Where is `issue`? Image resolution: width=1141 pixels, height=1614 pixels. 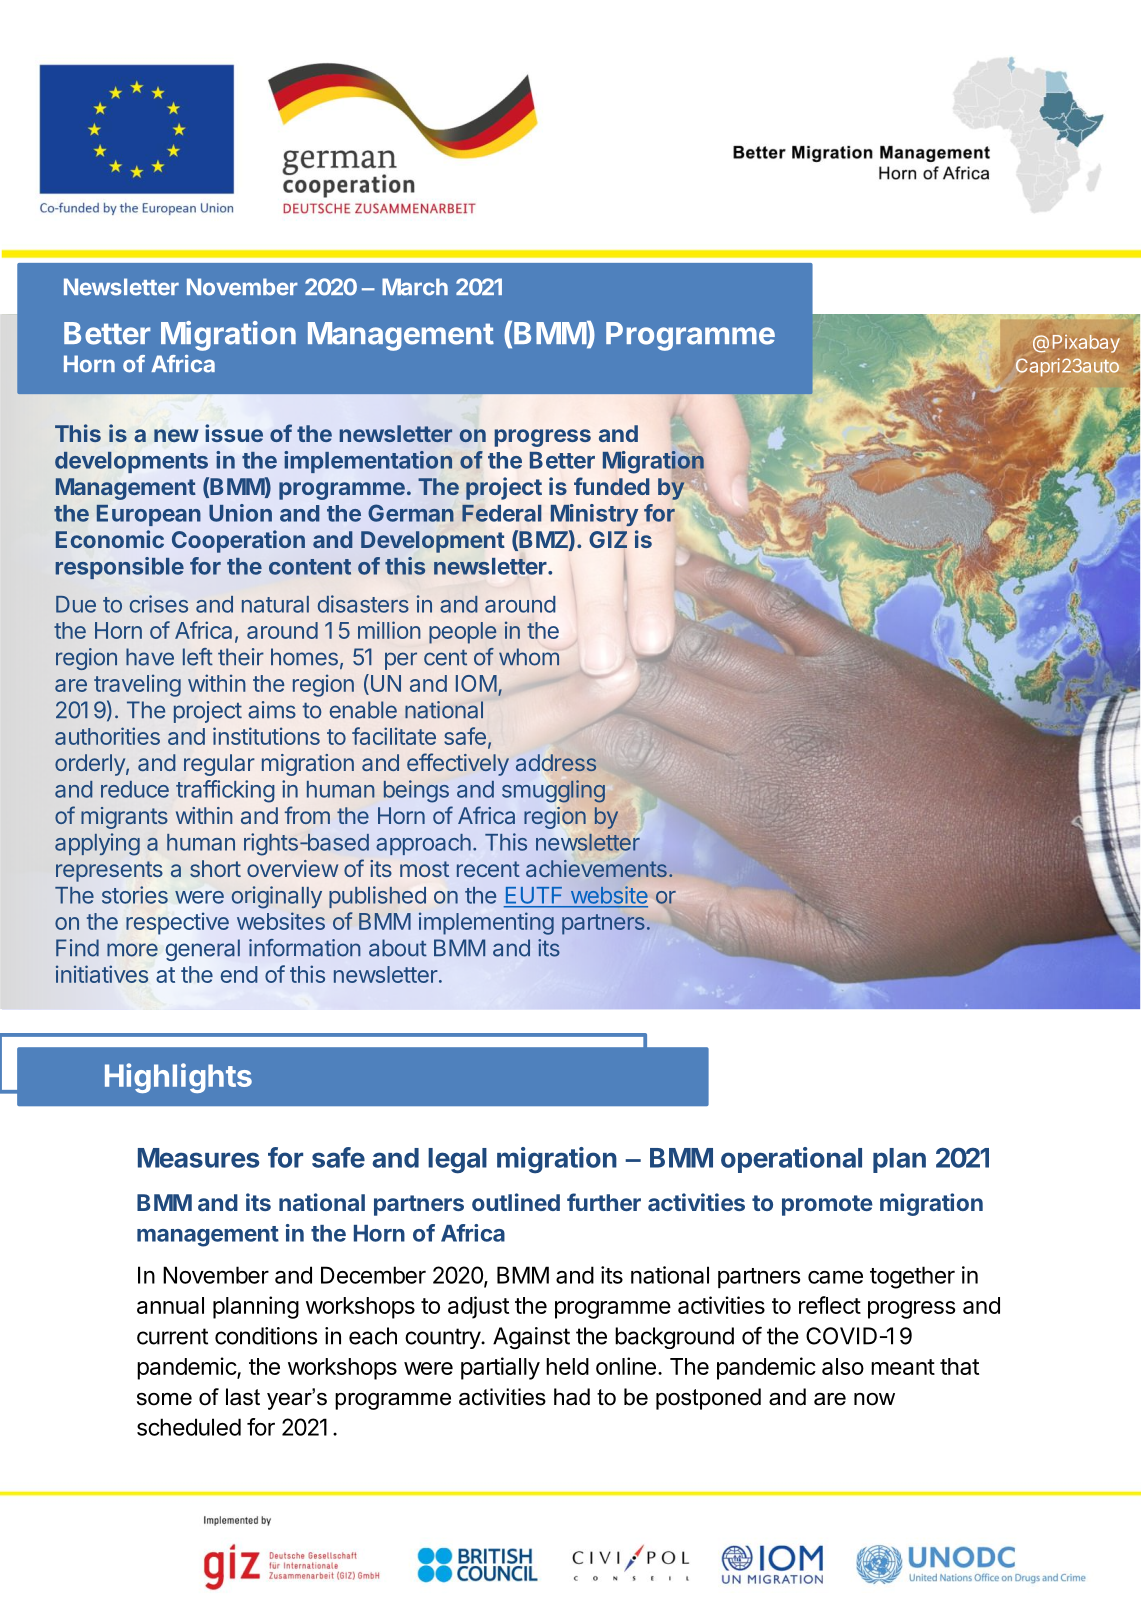 issue is located at coordinates (234, 433).
